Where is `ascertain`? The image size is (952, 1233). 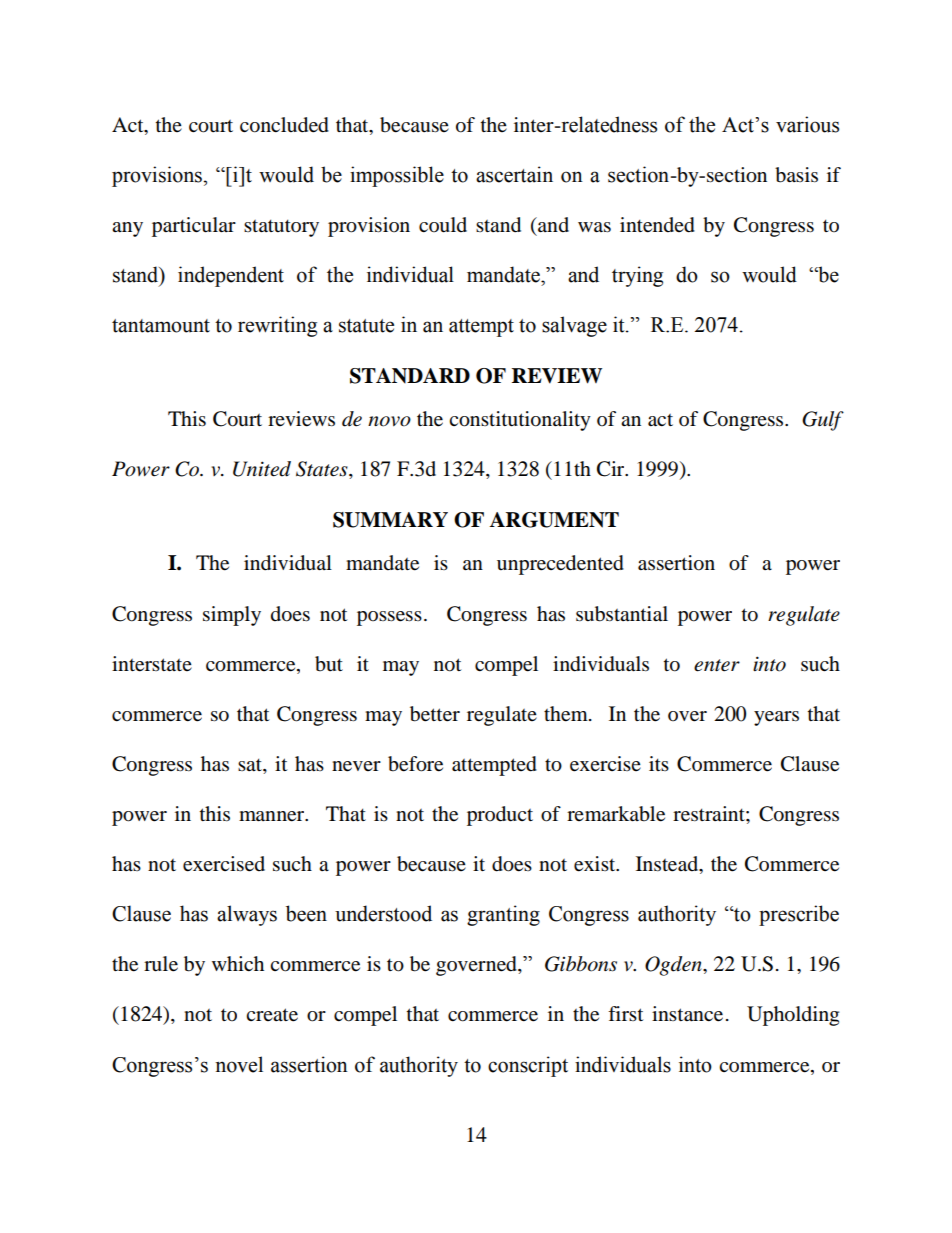 ascertain is located at coordinates (514, 174).
